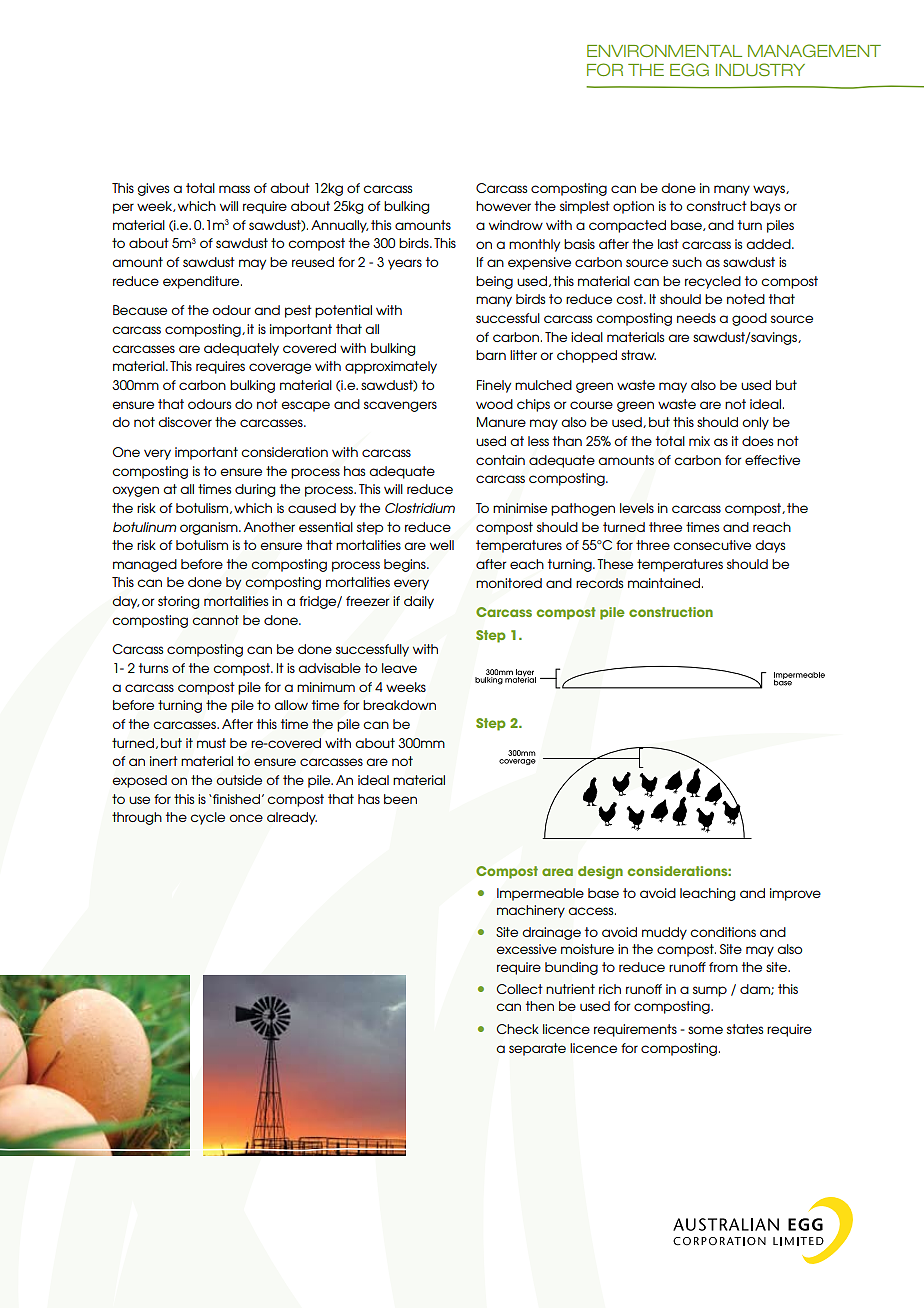 The height and width of the screenshot is (1308, 924). I want to click on consecutive, so click(712, 545).
